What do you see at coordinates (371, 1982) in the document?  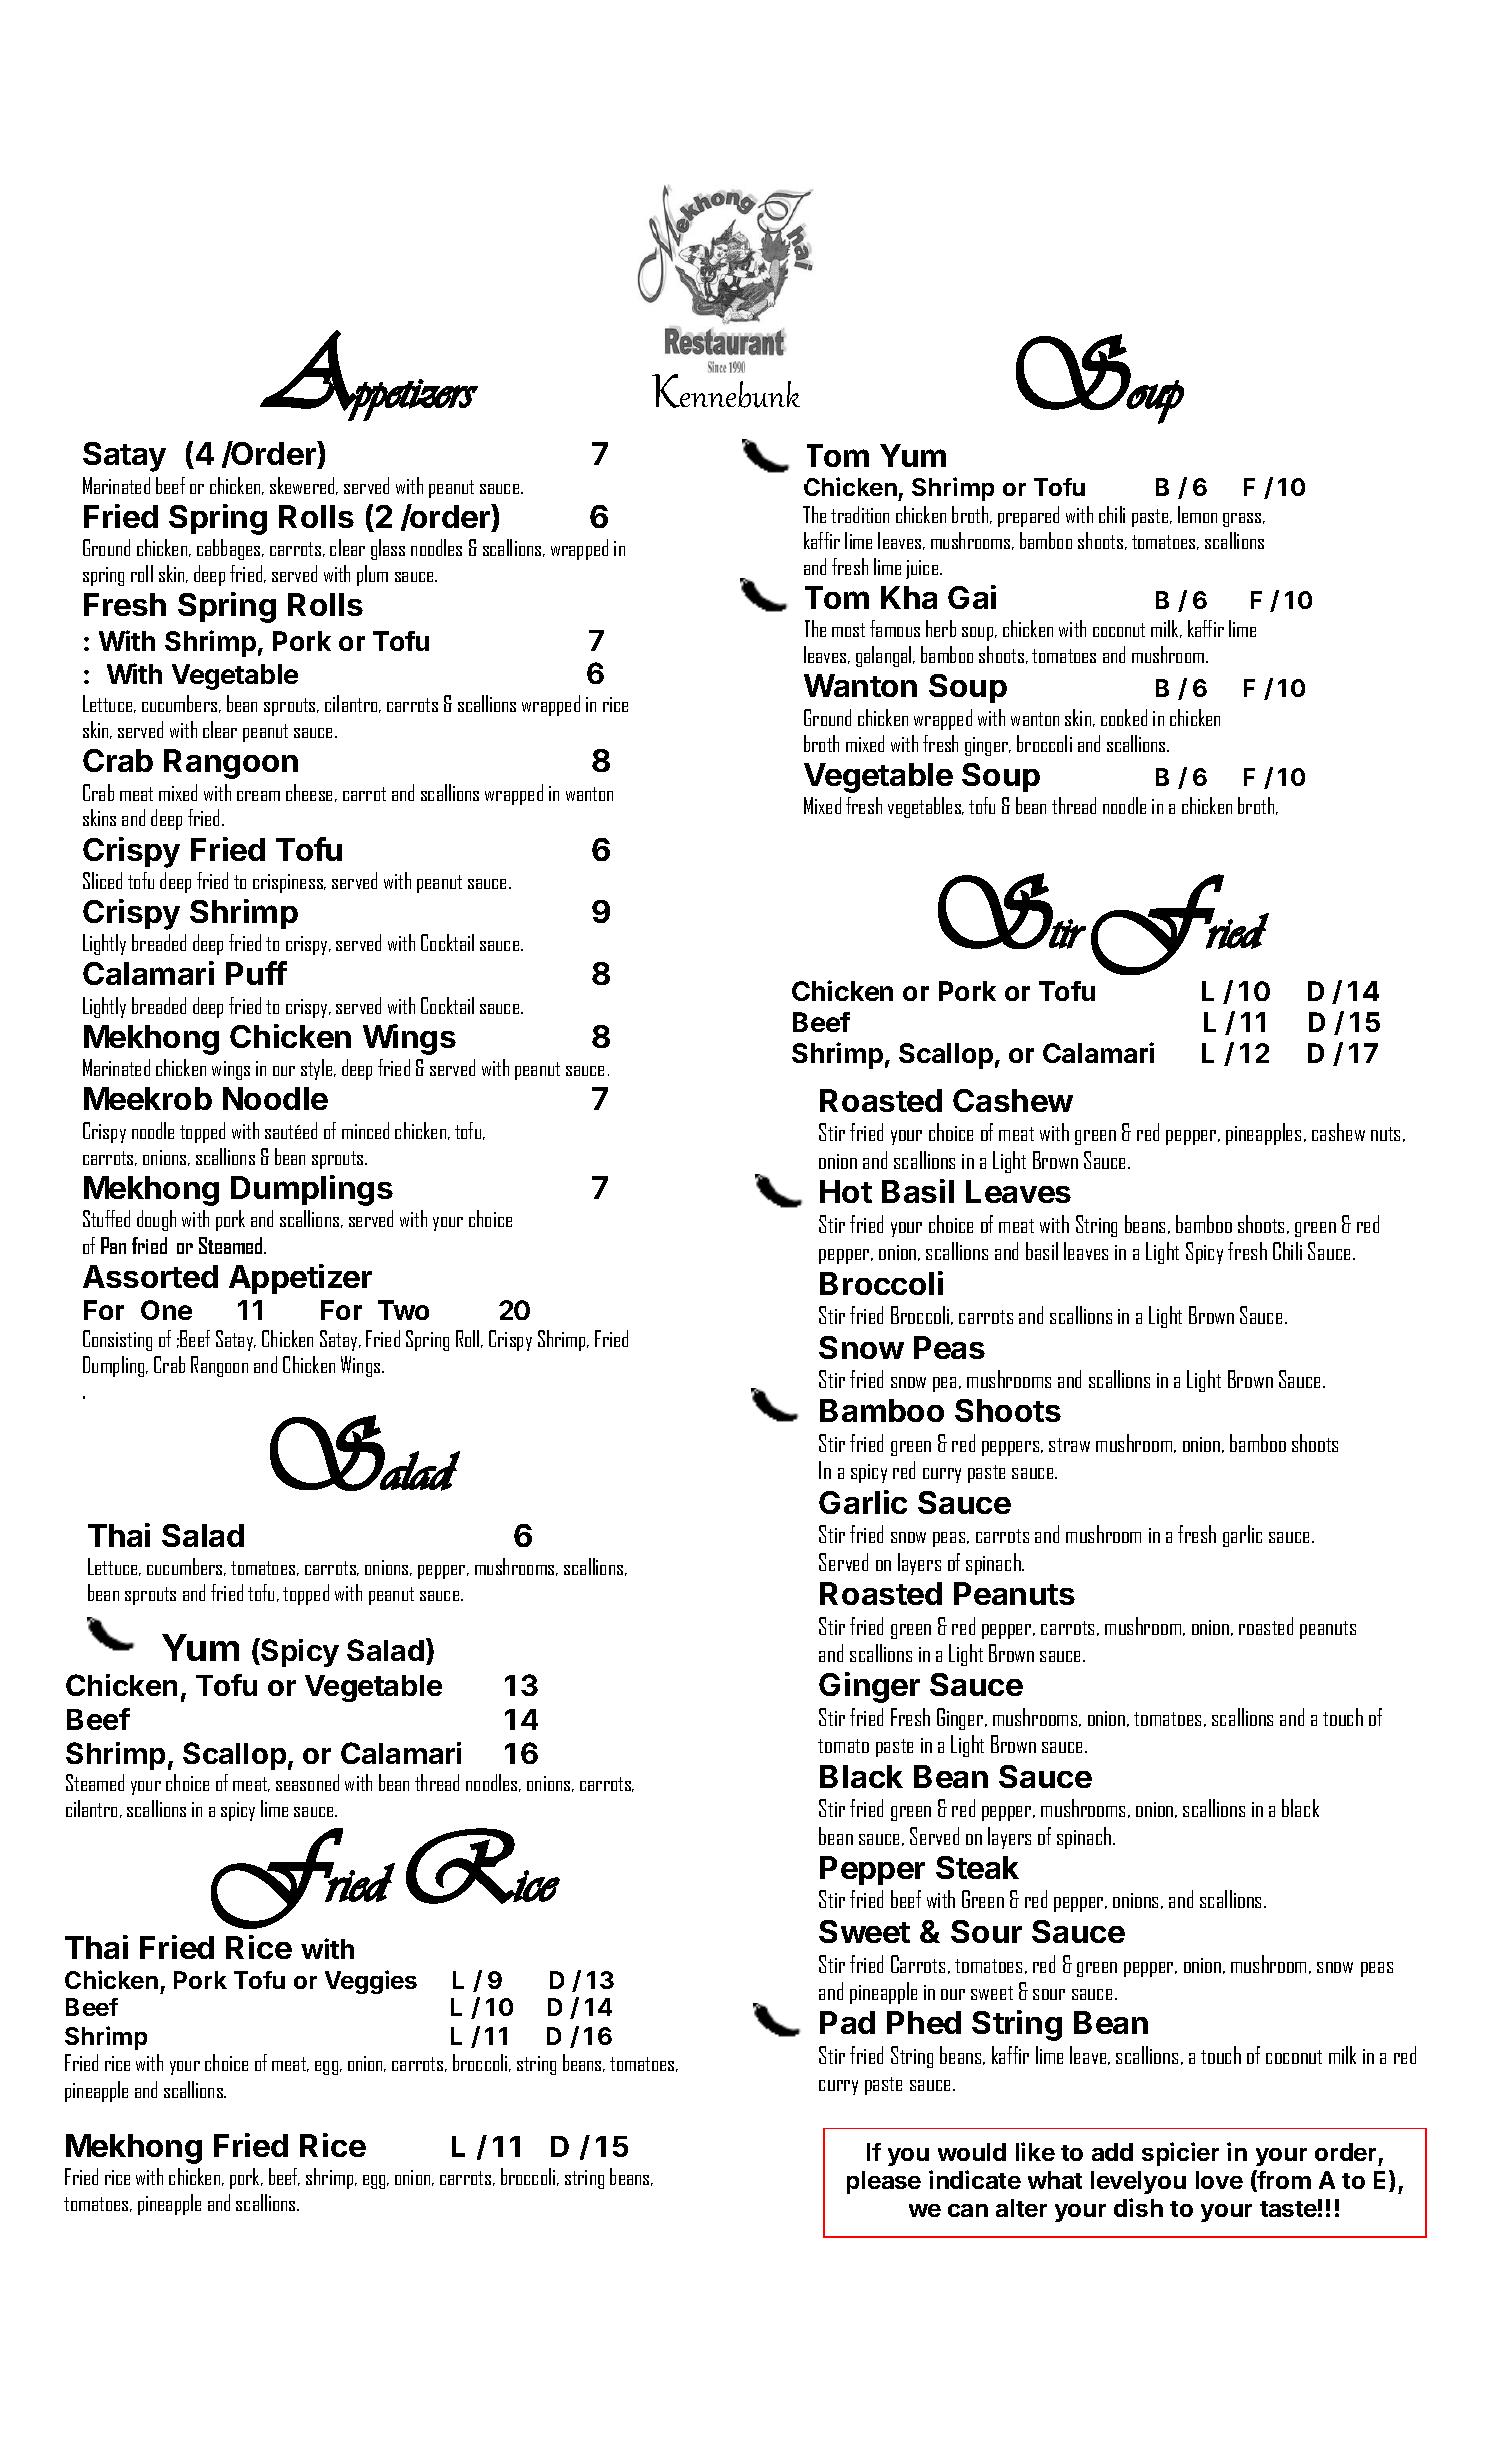 I see `Veggies` at bounding box center [371, 1982].
